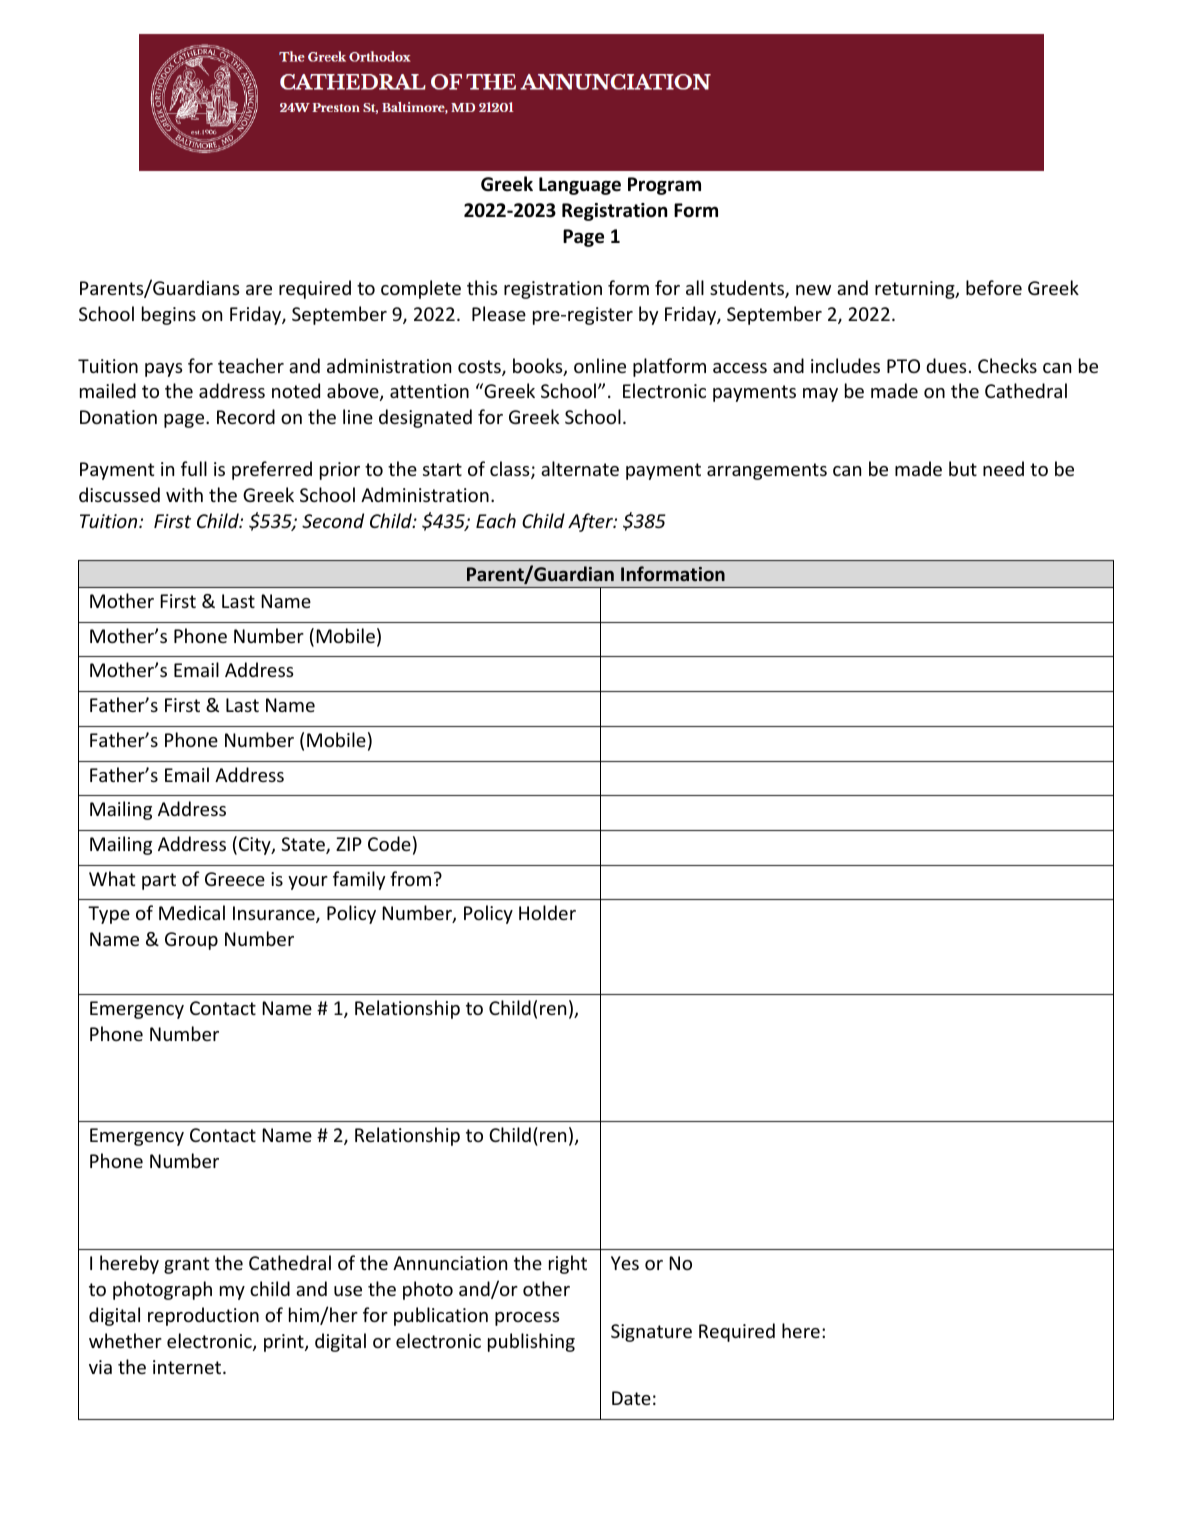 The width and height of the screenshot is (1183, 1531). Describe the element at coordinates (256, 846) in the screenshot. I see `City` at that location.
